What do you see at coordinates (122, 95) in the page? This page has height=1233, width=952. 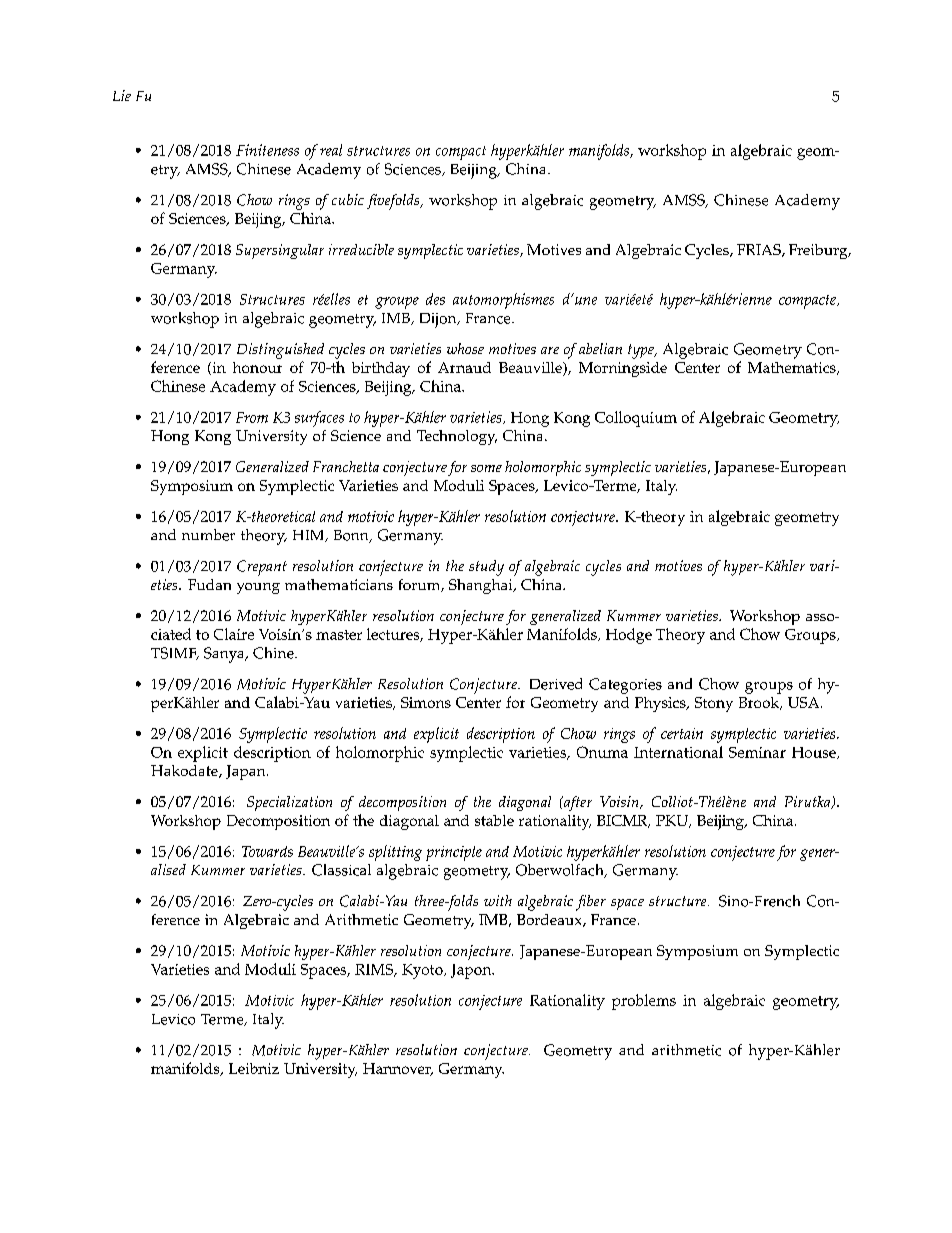 I see `Lie` at bounding box center [122, 95].
